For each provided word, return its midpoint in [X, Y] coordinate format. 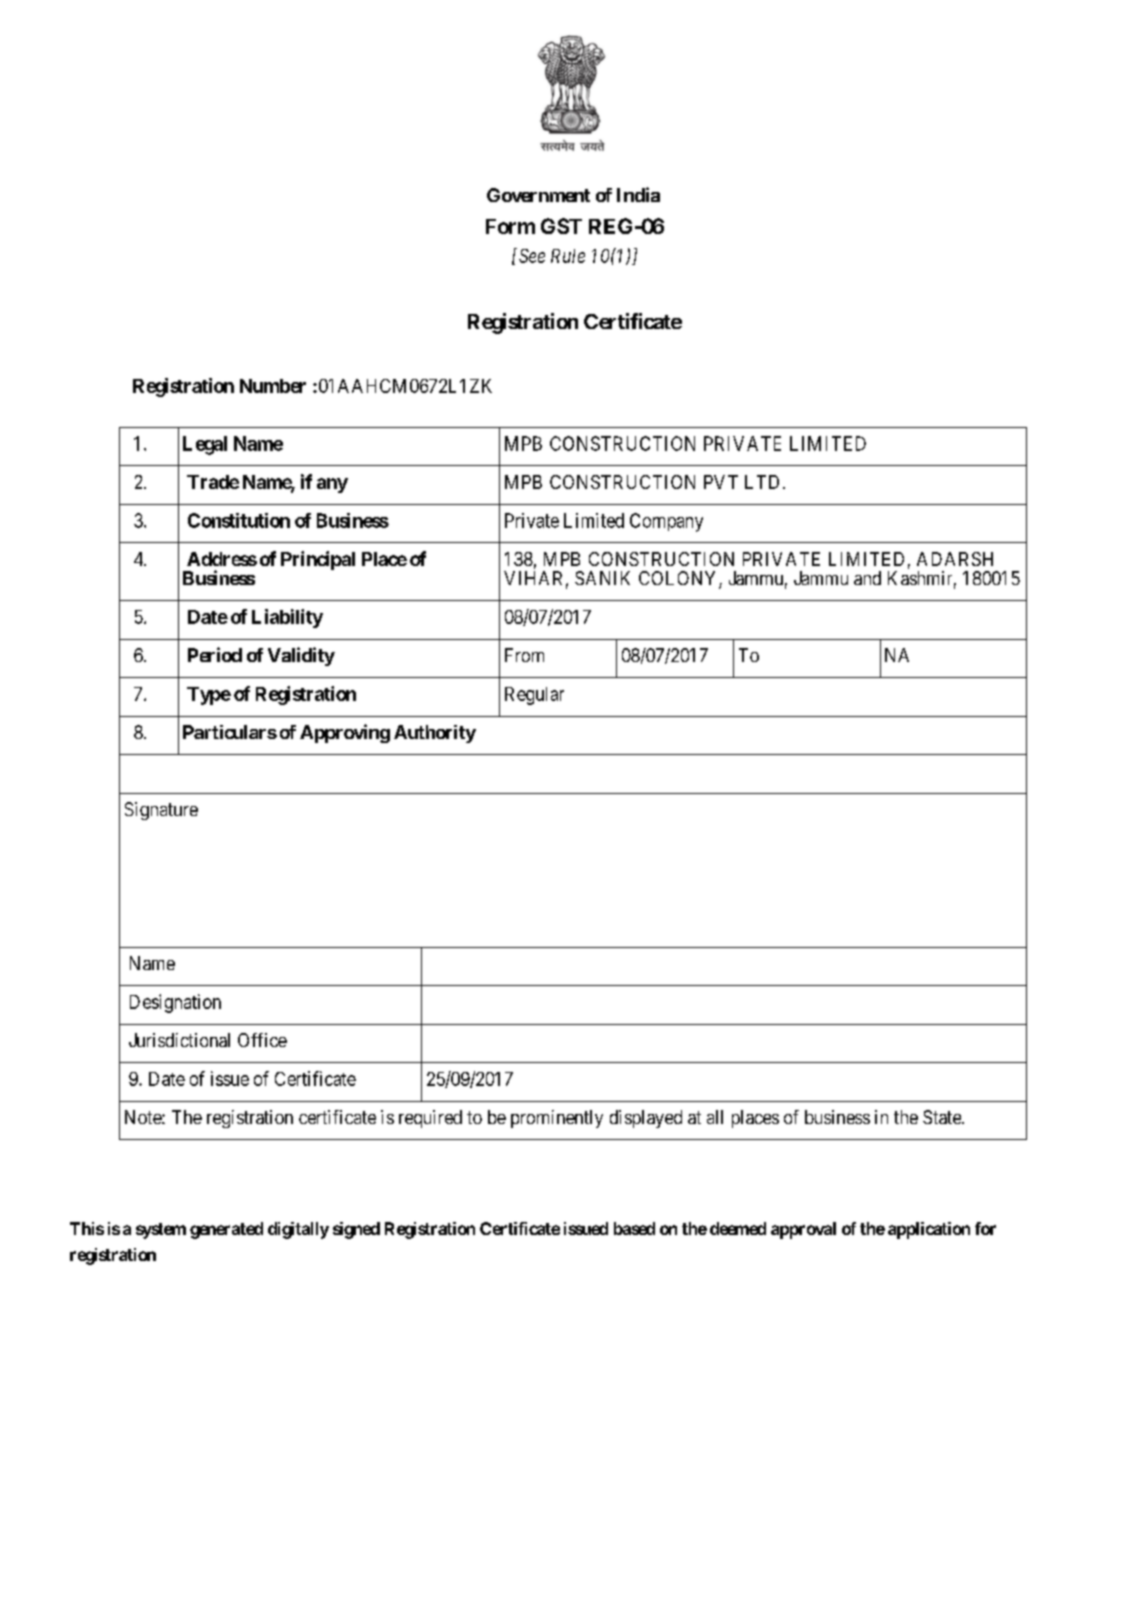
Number [273, 386]
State [943, 1117]
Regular [534, 696]
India [638, 194]
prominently [557, 1119]
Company [666, 522]
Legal [205, 445]
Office [262, 1040]
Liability [287, 618]
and [867, 578]
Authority [435, 734]
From [524, 655]
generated [226, 1230]
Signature [161, 811]
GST [561, 226]
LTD [762, 482]
